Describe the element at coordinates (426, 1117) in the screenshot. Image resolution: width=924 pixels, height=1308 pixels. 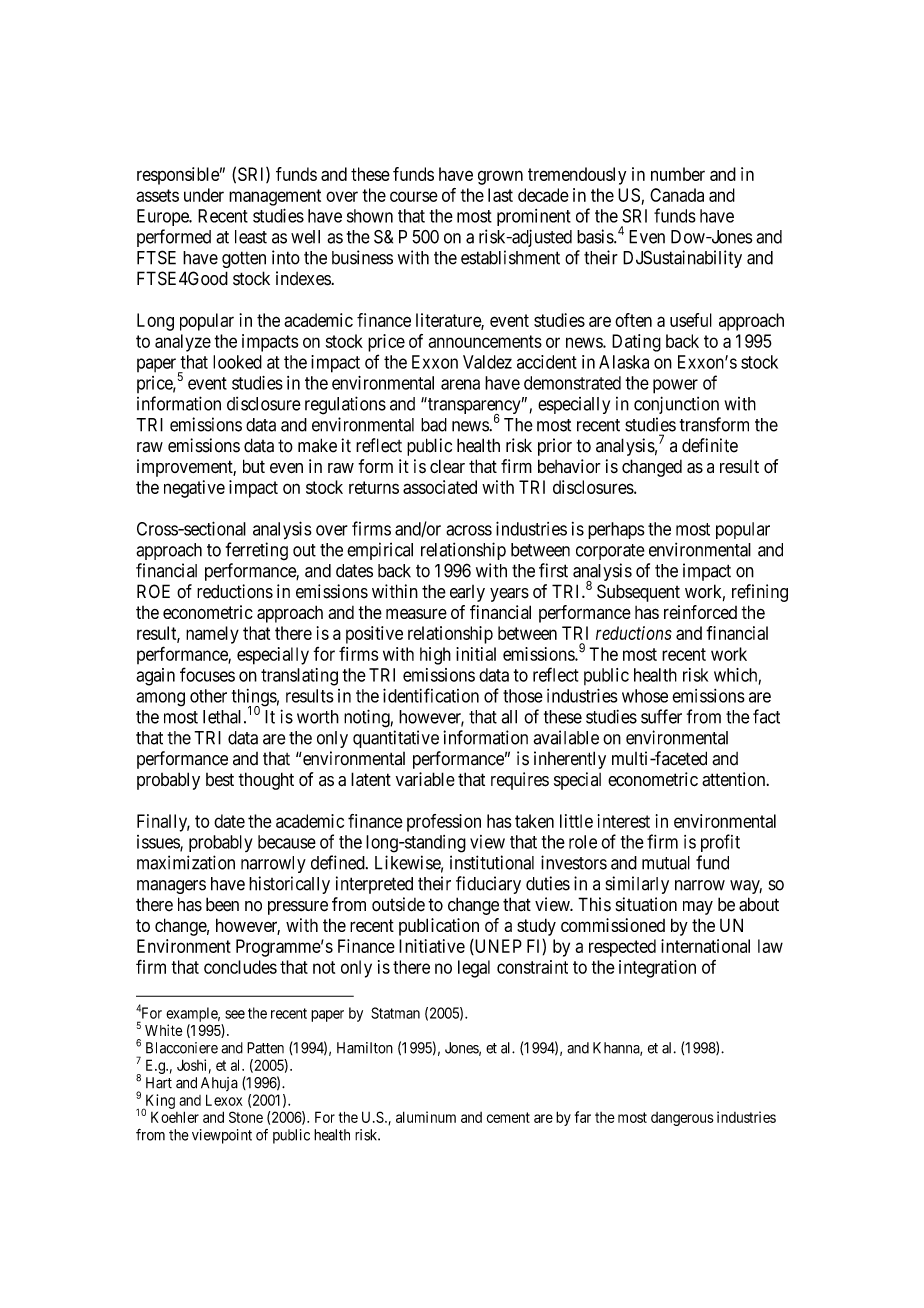
I see `aluminum` at that location.
